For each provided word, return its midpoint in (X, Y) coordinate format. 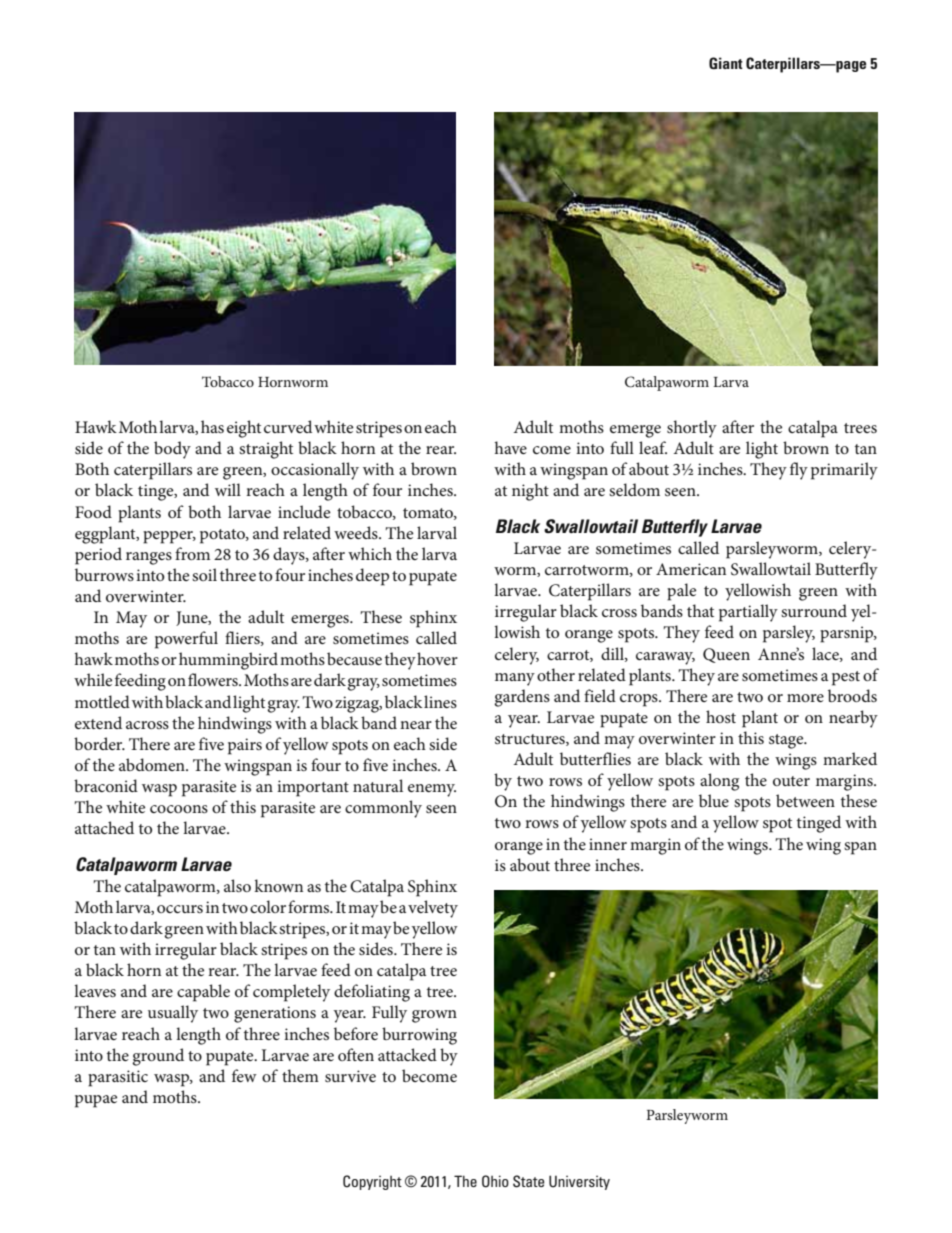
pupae (96, 1101)
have (511, 447)
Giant (726, 63)
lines (440, 701)
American (691, 569)
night (530, 492)
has (212, 426)
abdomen (153, 764)
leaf (653, 447)
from (192, 553)
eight (244, 429)
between (805, 800)
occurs (180, 909)
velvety (433, 909)
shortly (692, 429)
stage (787, 741)
